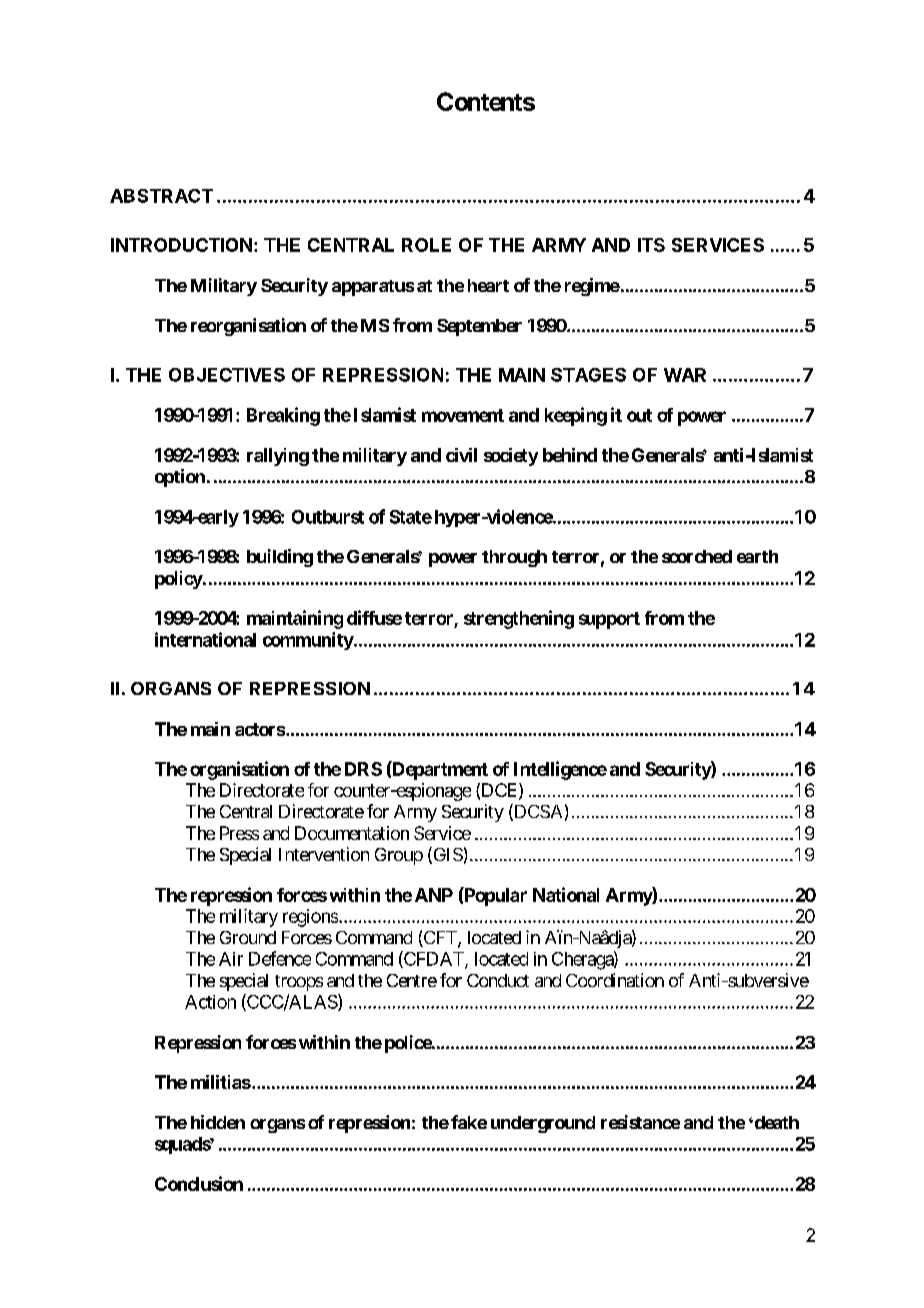  Describe the element at coordinates (363, 769) in the screenshot. I see `DRS` at that location.
